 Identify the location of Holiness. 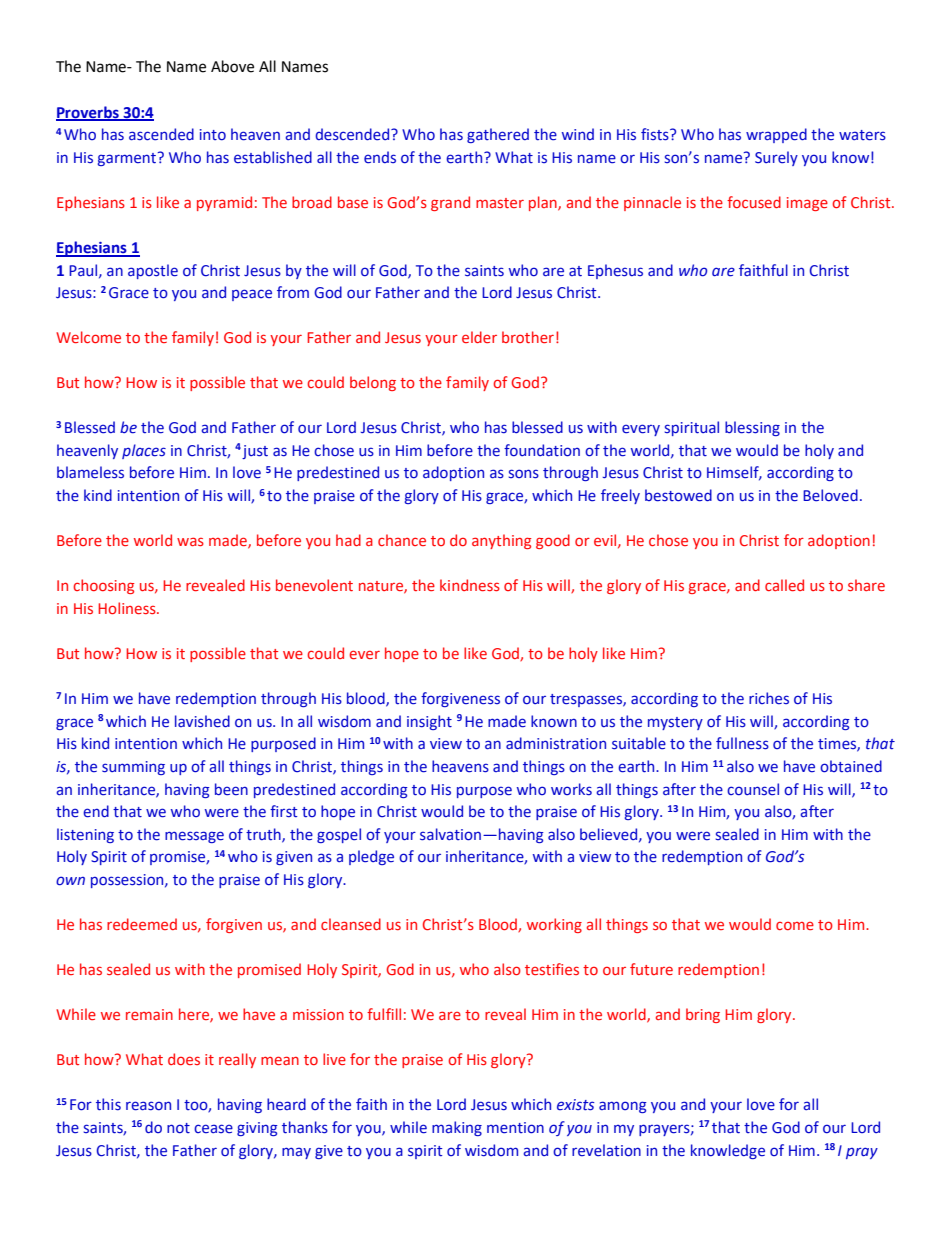
(128, 608).
